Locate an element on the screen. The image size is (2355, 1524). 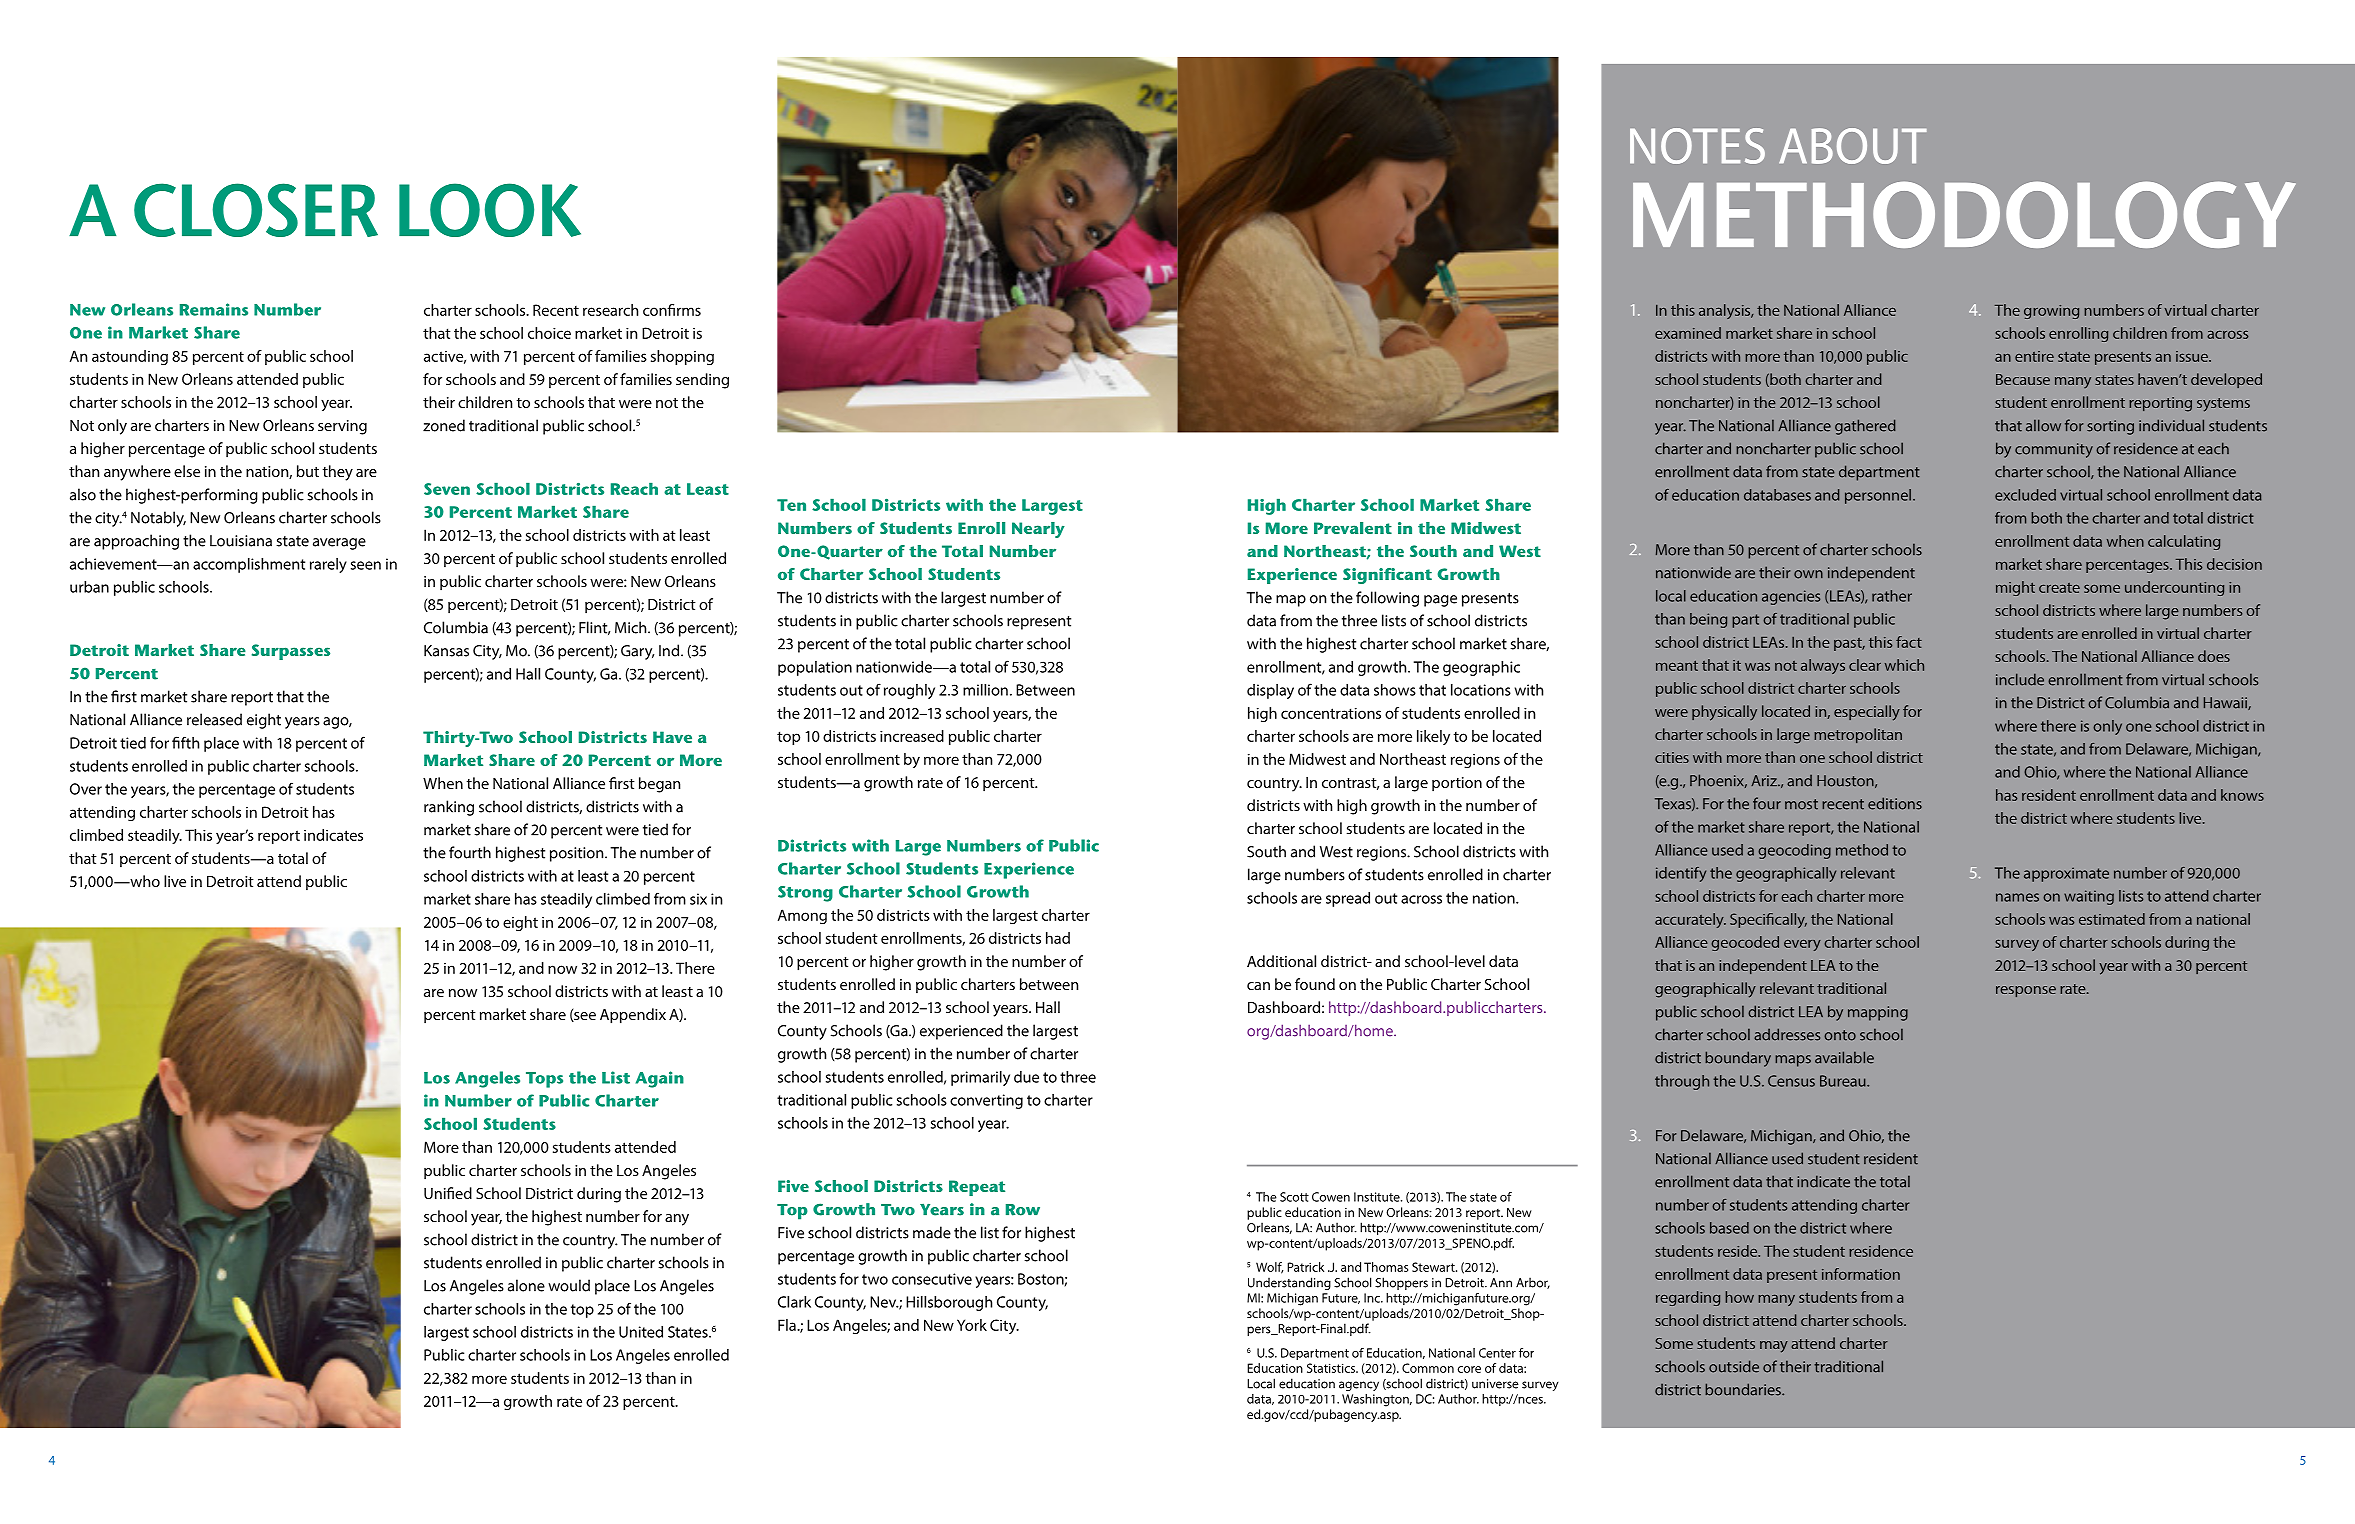
Tops is located at coordinates (544, 1080).
